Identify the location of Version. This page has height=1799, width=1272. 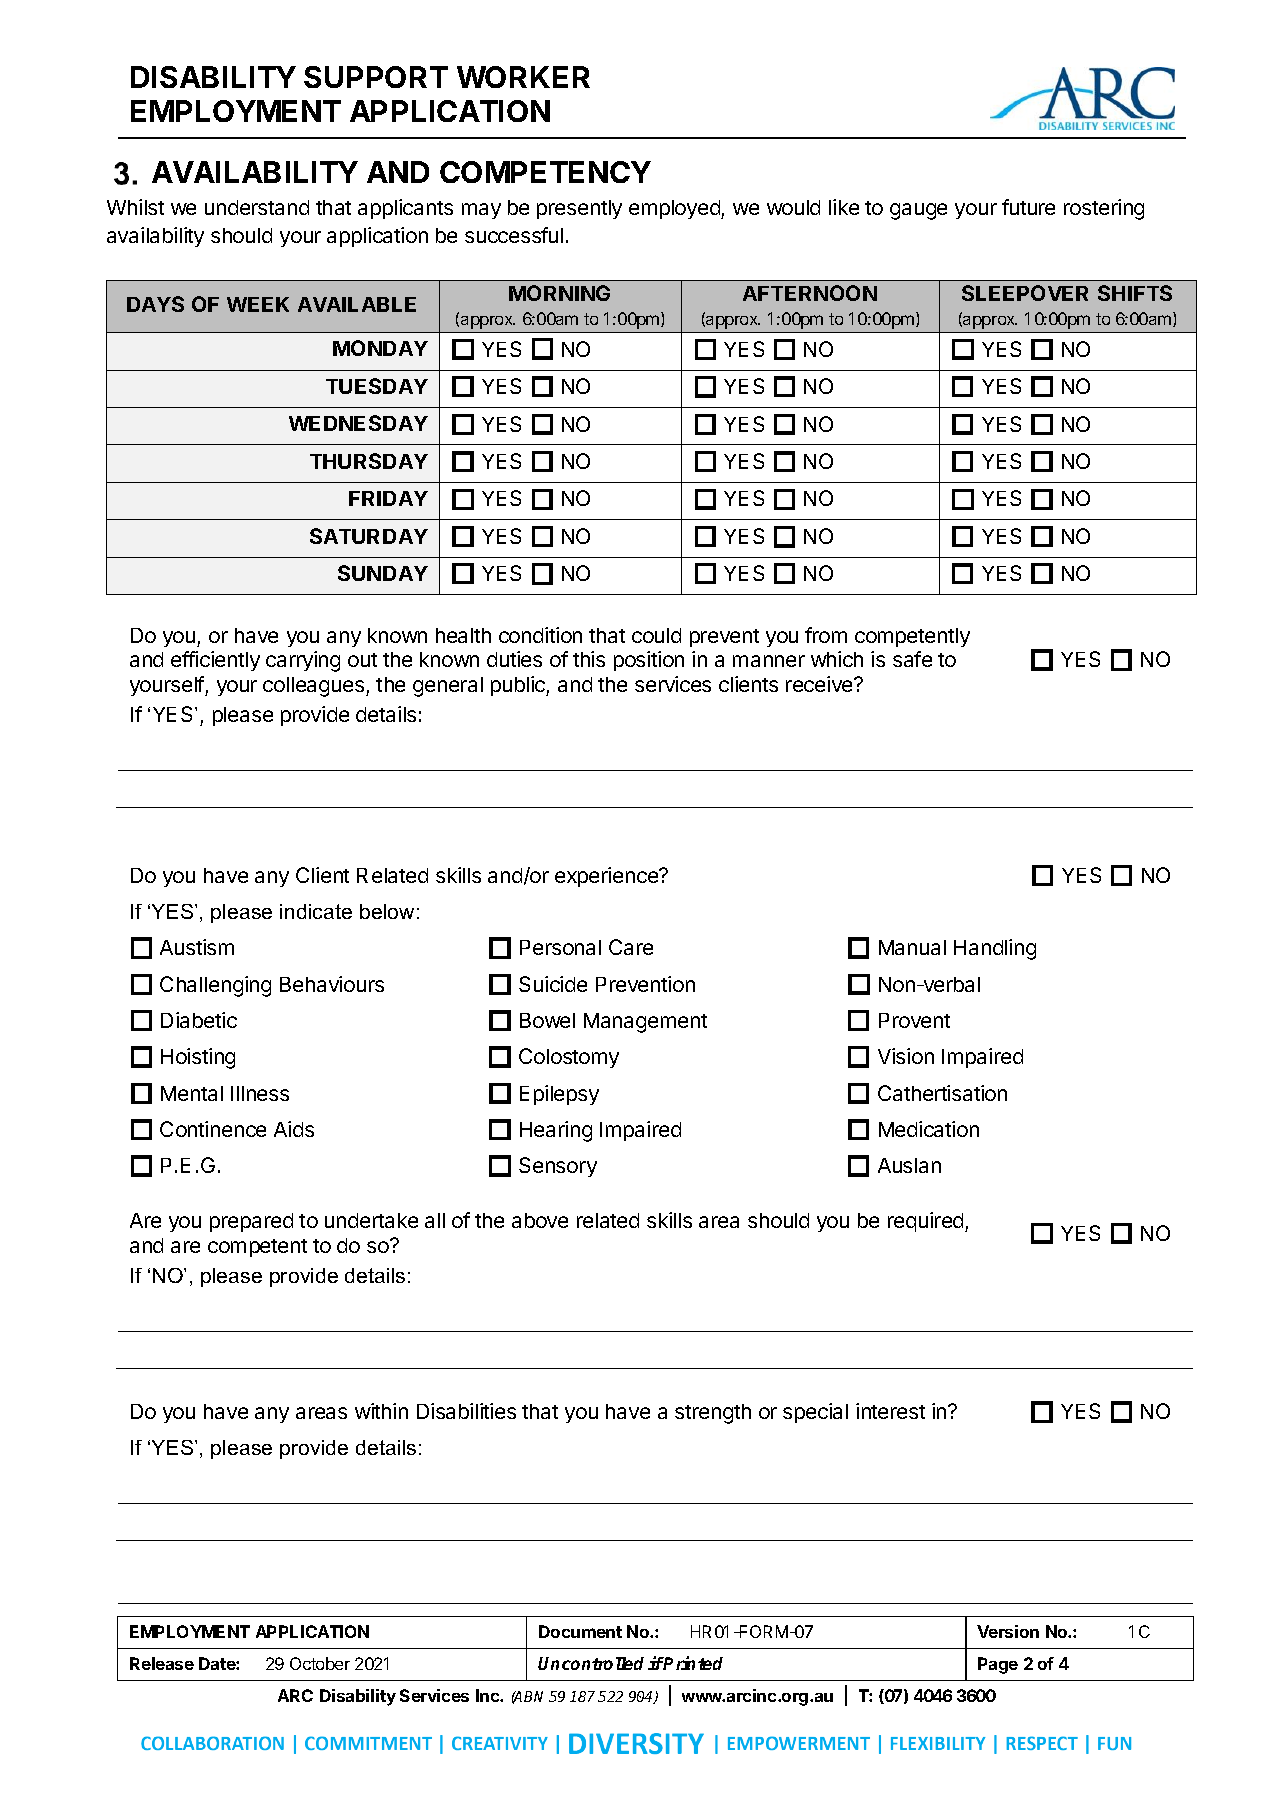
(1008, 1631).
